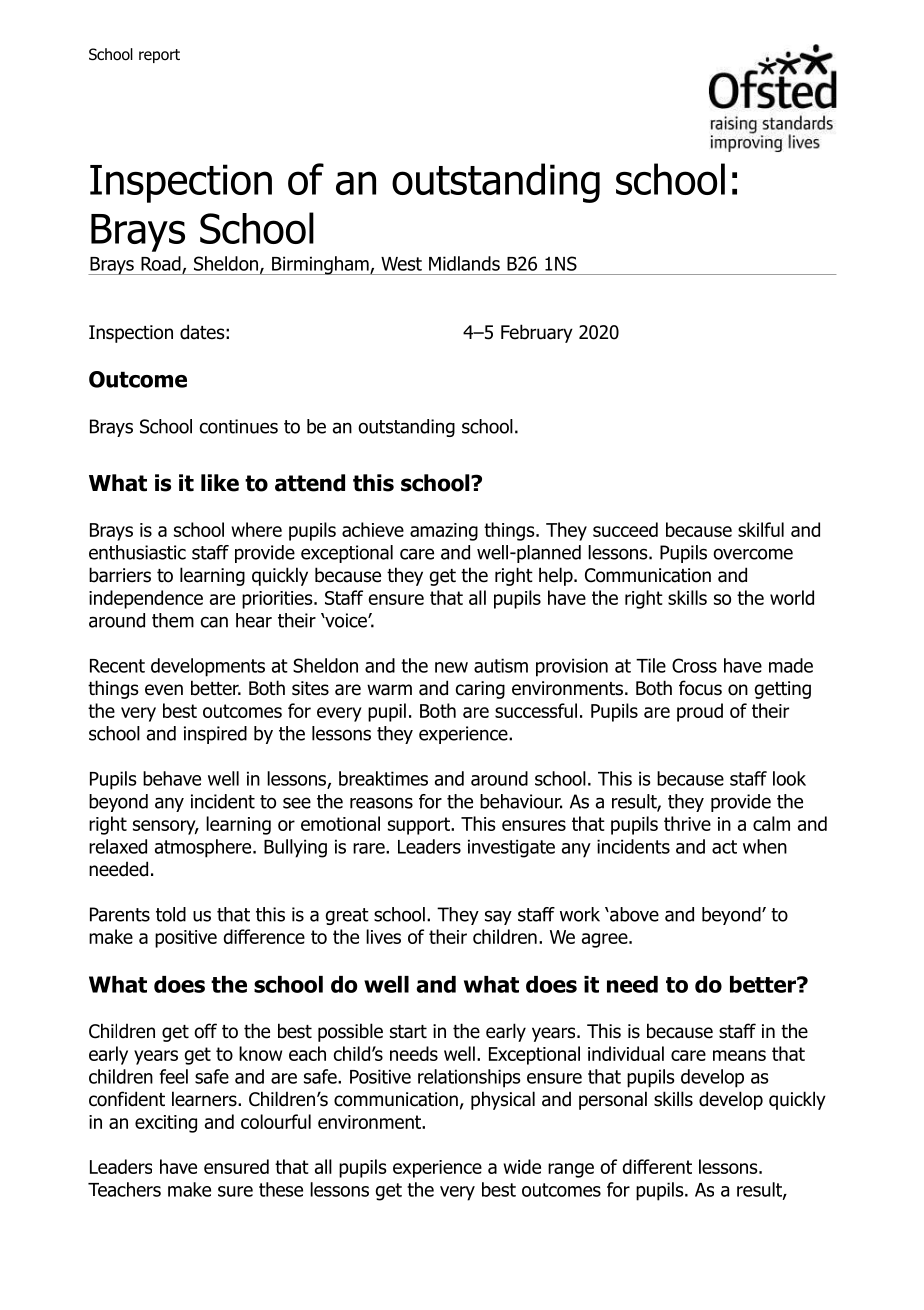 Image resolution: width=924 pixels, height=1310 pixels. I want to click on Cross, so click(694, 665).
